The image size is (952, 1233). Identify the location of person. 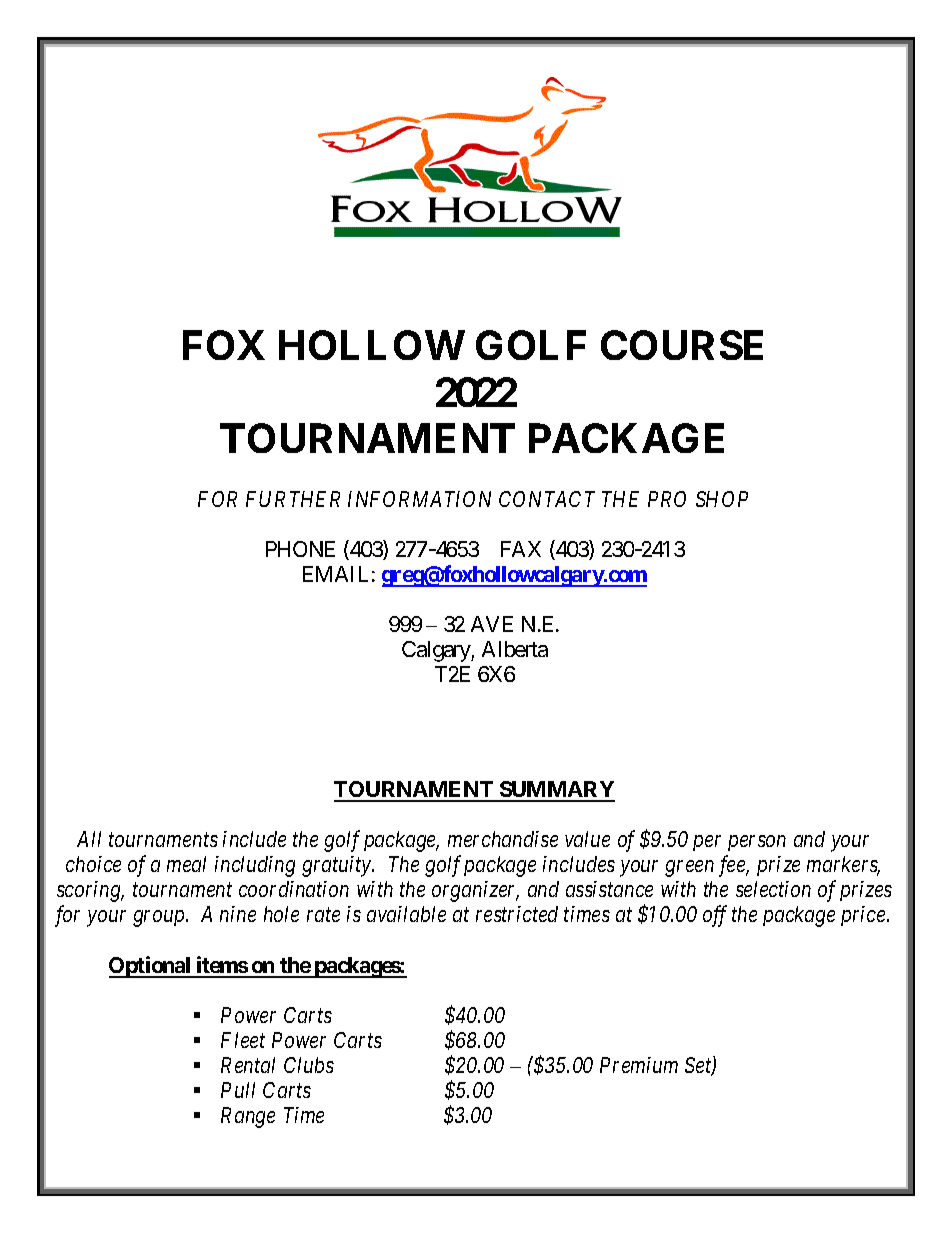
(757, 843).
